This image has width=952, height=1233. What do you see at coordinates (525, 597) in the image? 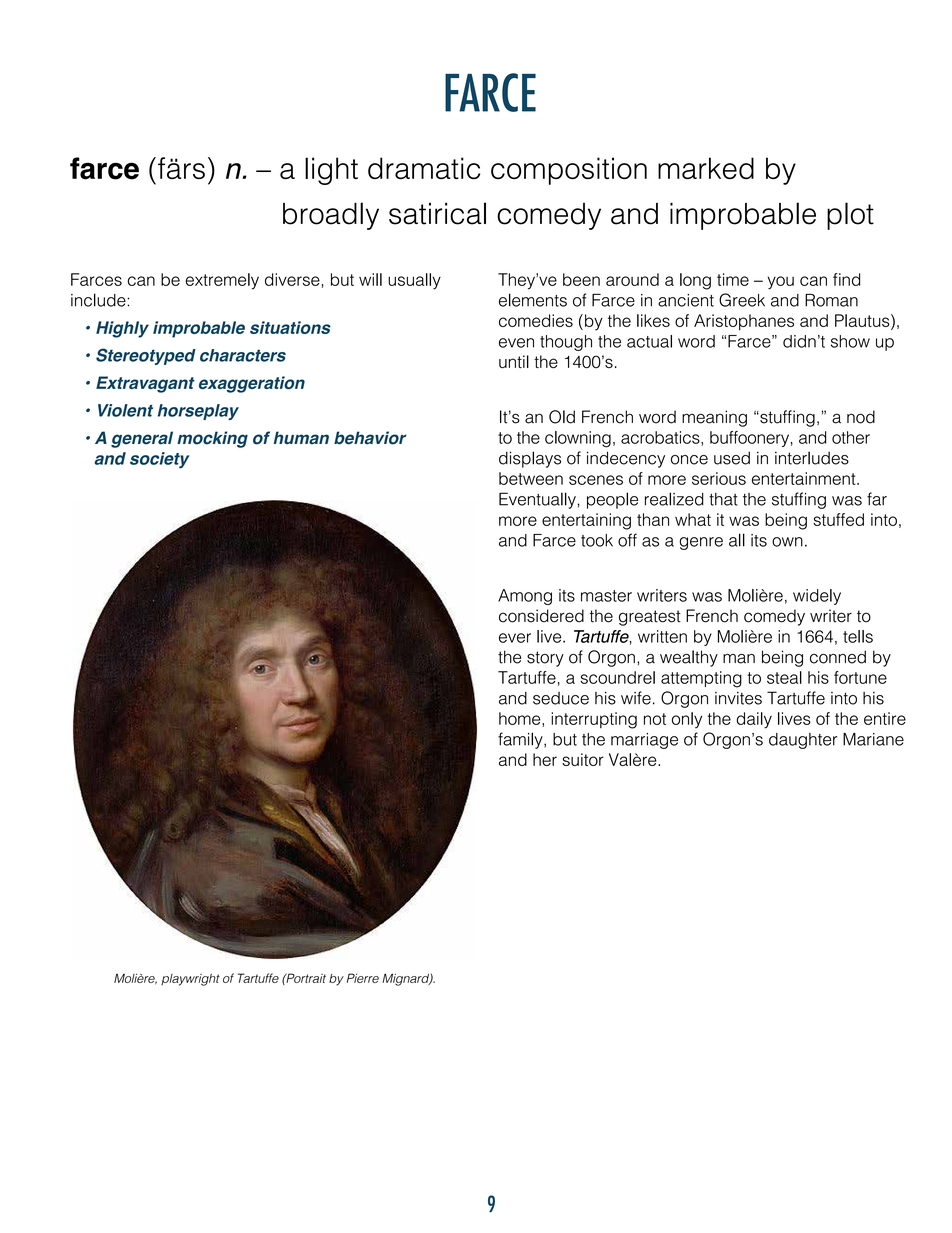
I see `Among` at bounding box center [525, 597].
